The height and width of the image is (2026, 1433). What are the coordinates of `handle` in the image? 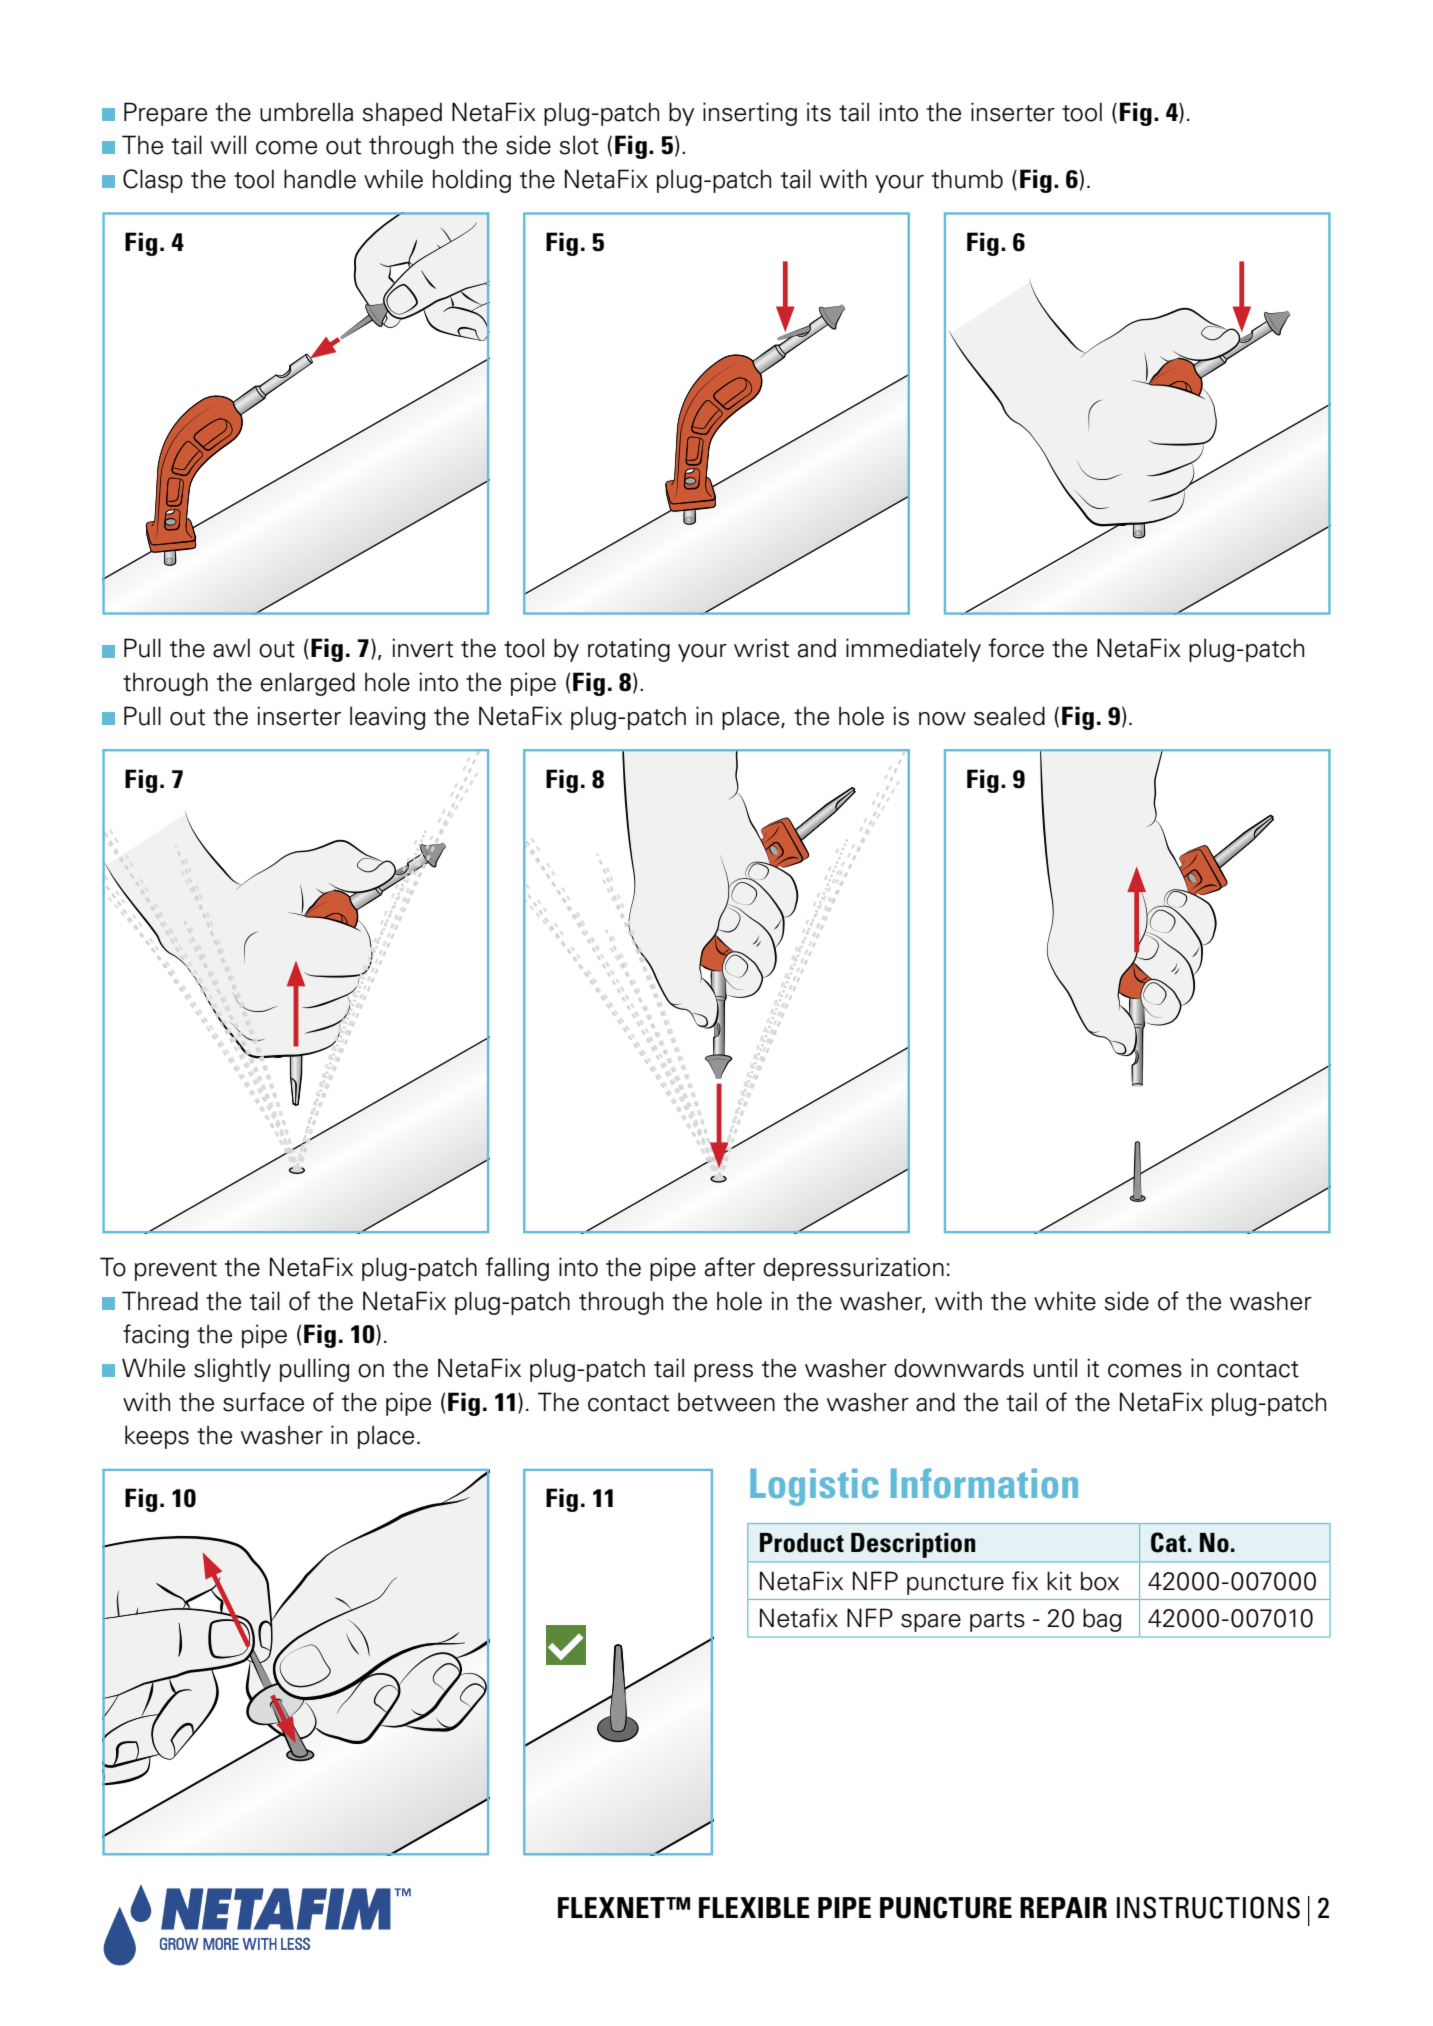 It's located at (320, 179).
